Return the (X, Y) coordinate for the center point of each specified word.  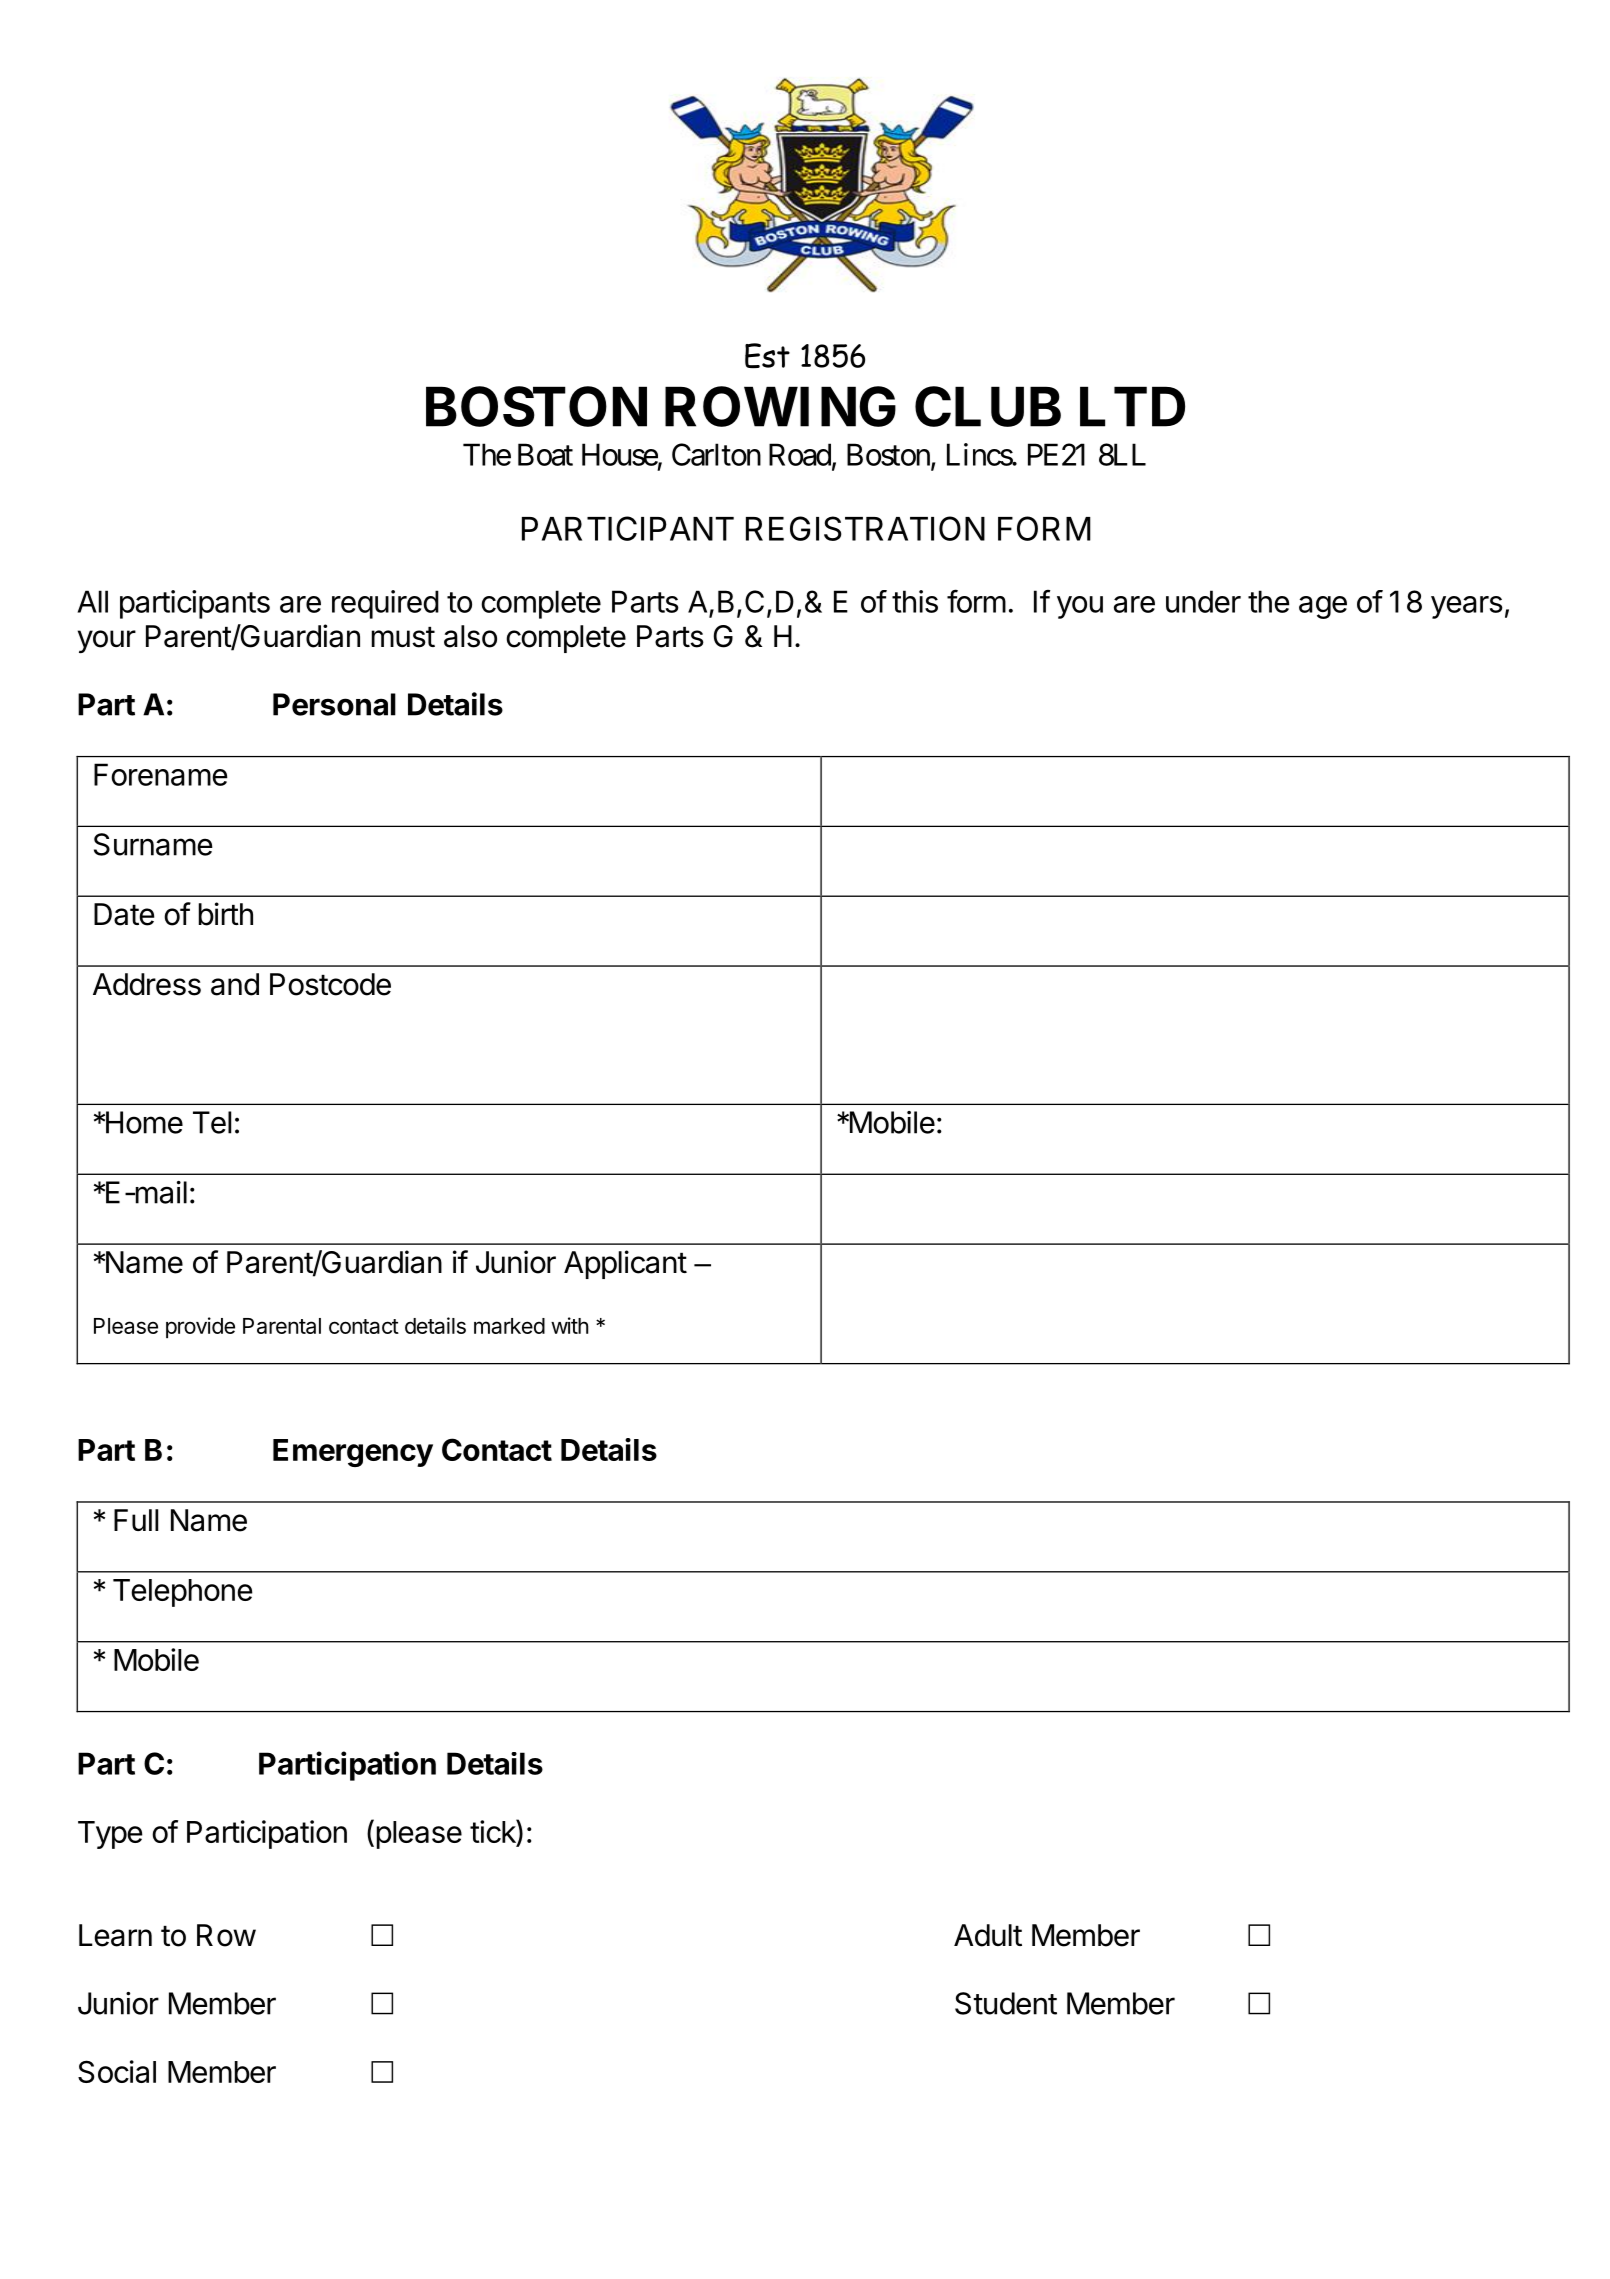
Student (1006, 2003)
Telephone (183, 1593)
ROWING (780, 406)
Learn (115, 1935)
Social (117, 2071)
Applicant (625, 1264)
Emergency (353, 1453)
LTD (1132, 407)
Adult (988, 1935)
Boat (545, 454)
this (915, 601)
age (1323, 607)
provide (200, 1327)
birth (226, 914)
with (569, 1325)
